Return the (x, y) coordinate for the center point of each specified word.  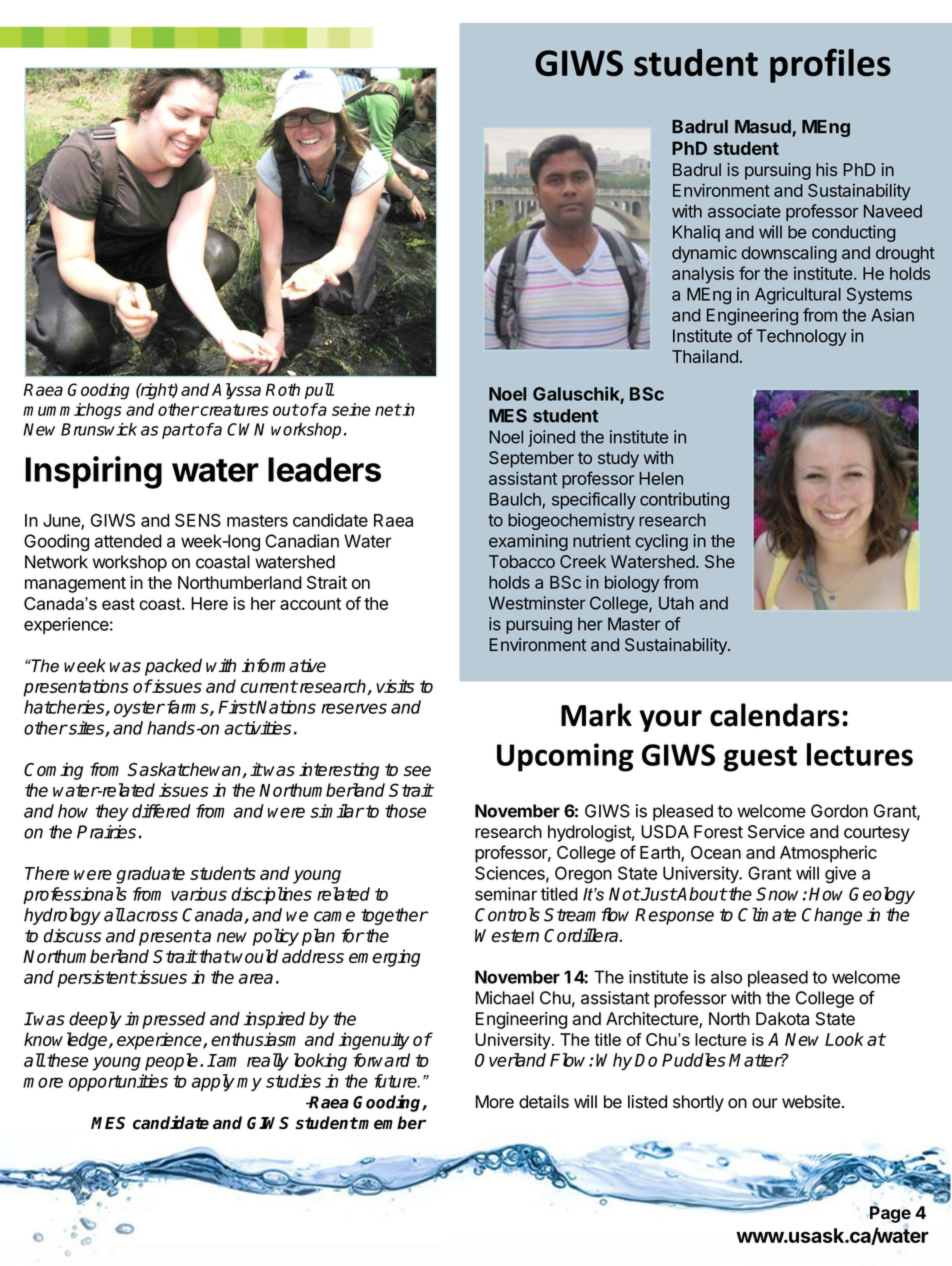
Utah (676, 603)
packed (173, 667)
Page (890, 1214)
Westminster (537, 603)
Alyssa (236, 391)
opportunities (118, 1082)
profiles (830, 65)
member (391, 1123)
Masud (764, 128)
